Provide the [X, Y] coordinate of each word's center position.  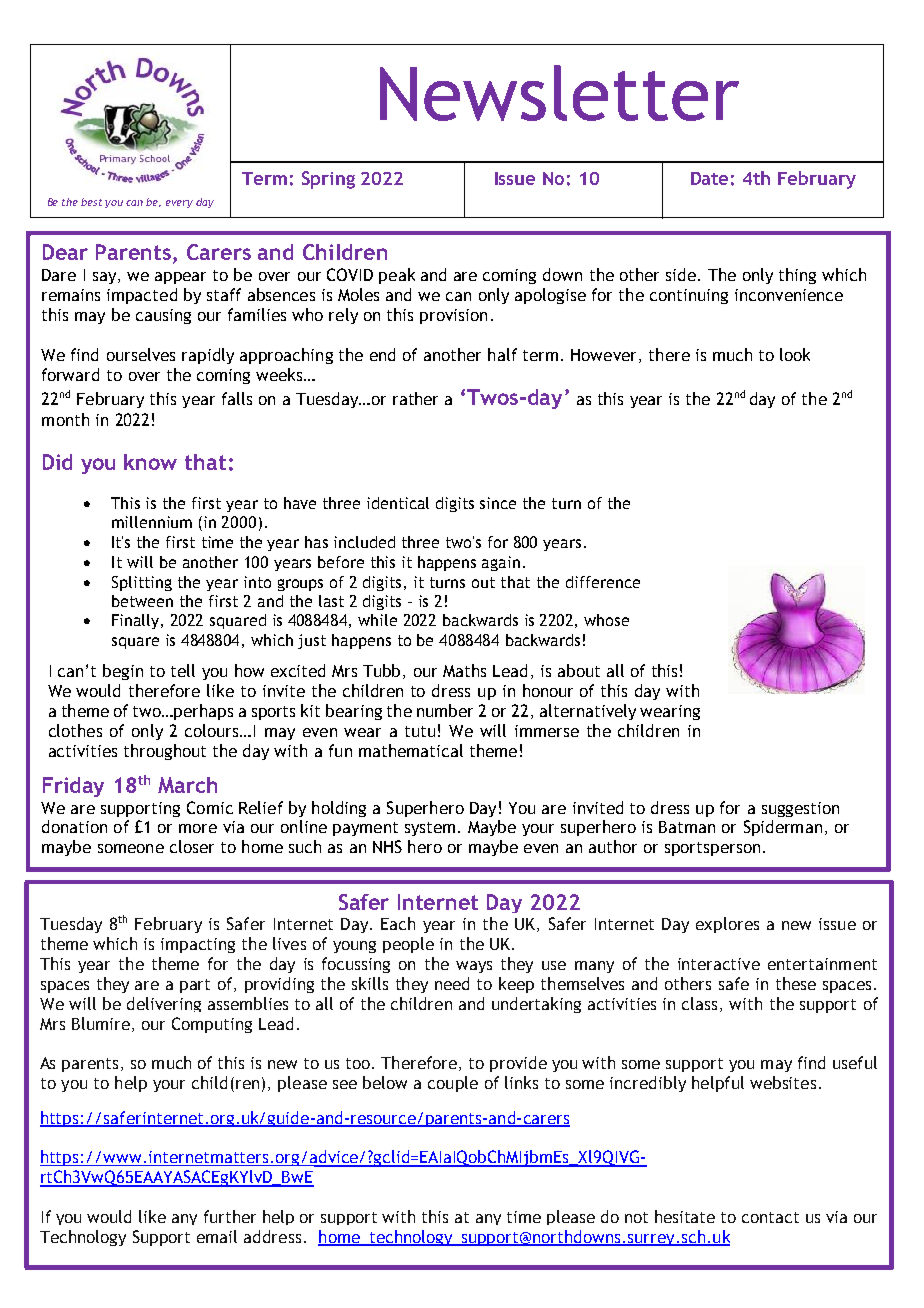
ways [474, 967]
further [230, 1216]
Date [709, 178]
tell [183, 670]
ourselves [141, 354]
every [179, 204]
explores [727, 925]
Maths [464, 670]
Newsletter [559, 93]
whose [606, 620]
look [795, 354]
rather [415, 398]
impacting [198, 945]
